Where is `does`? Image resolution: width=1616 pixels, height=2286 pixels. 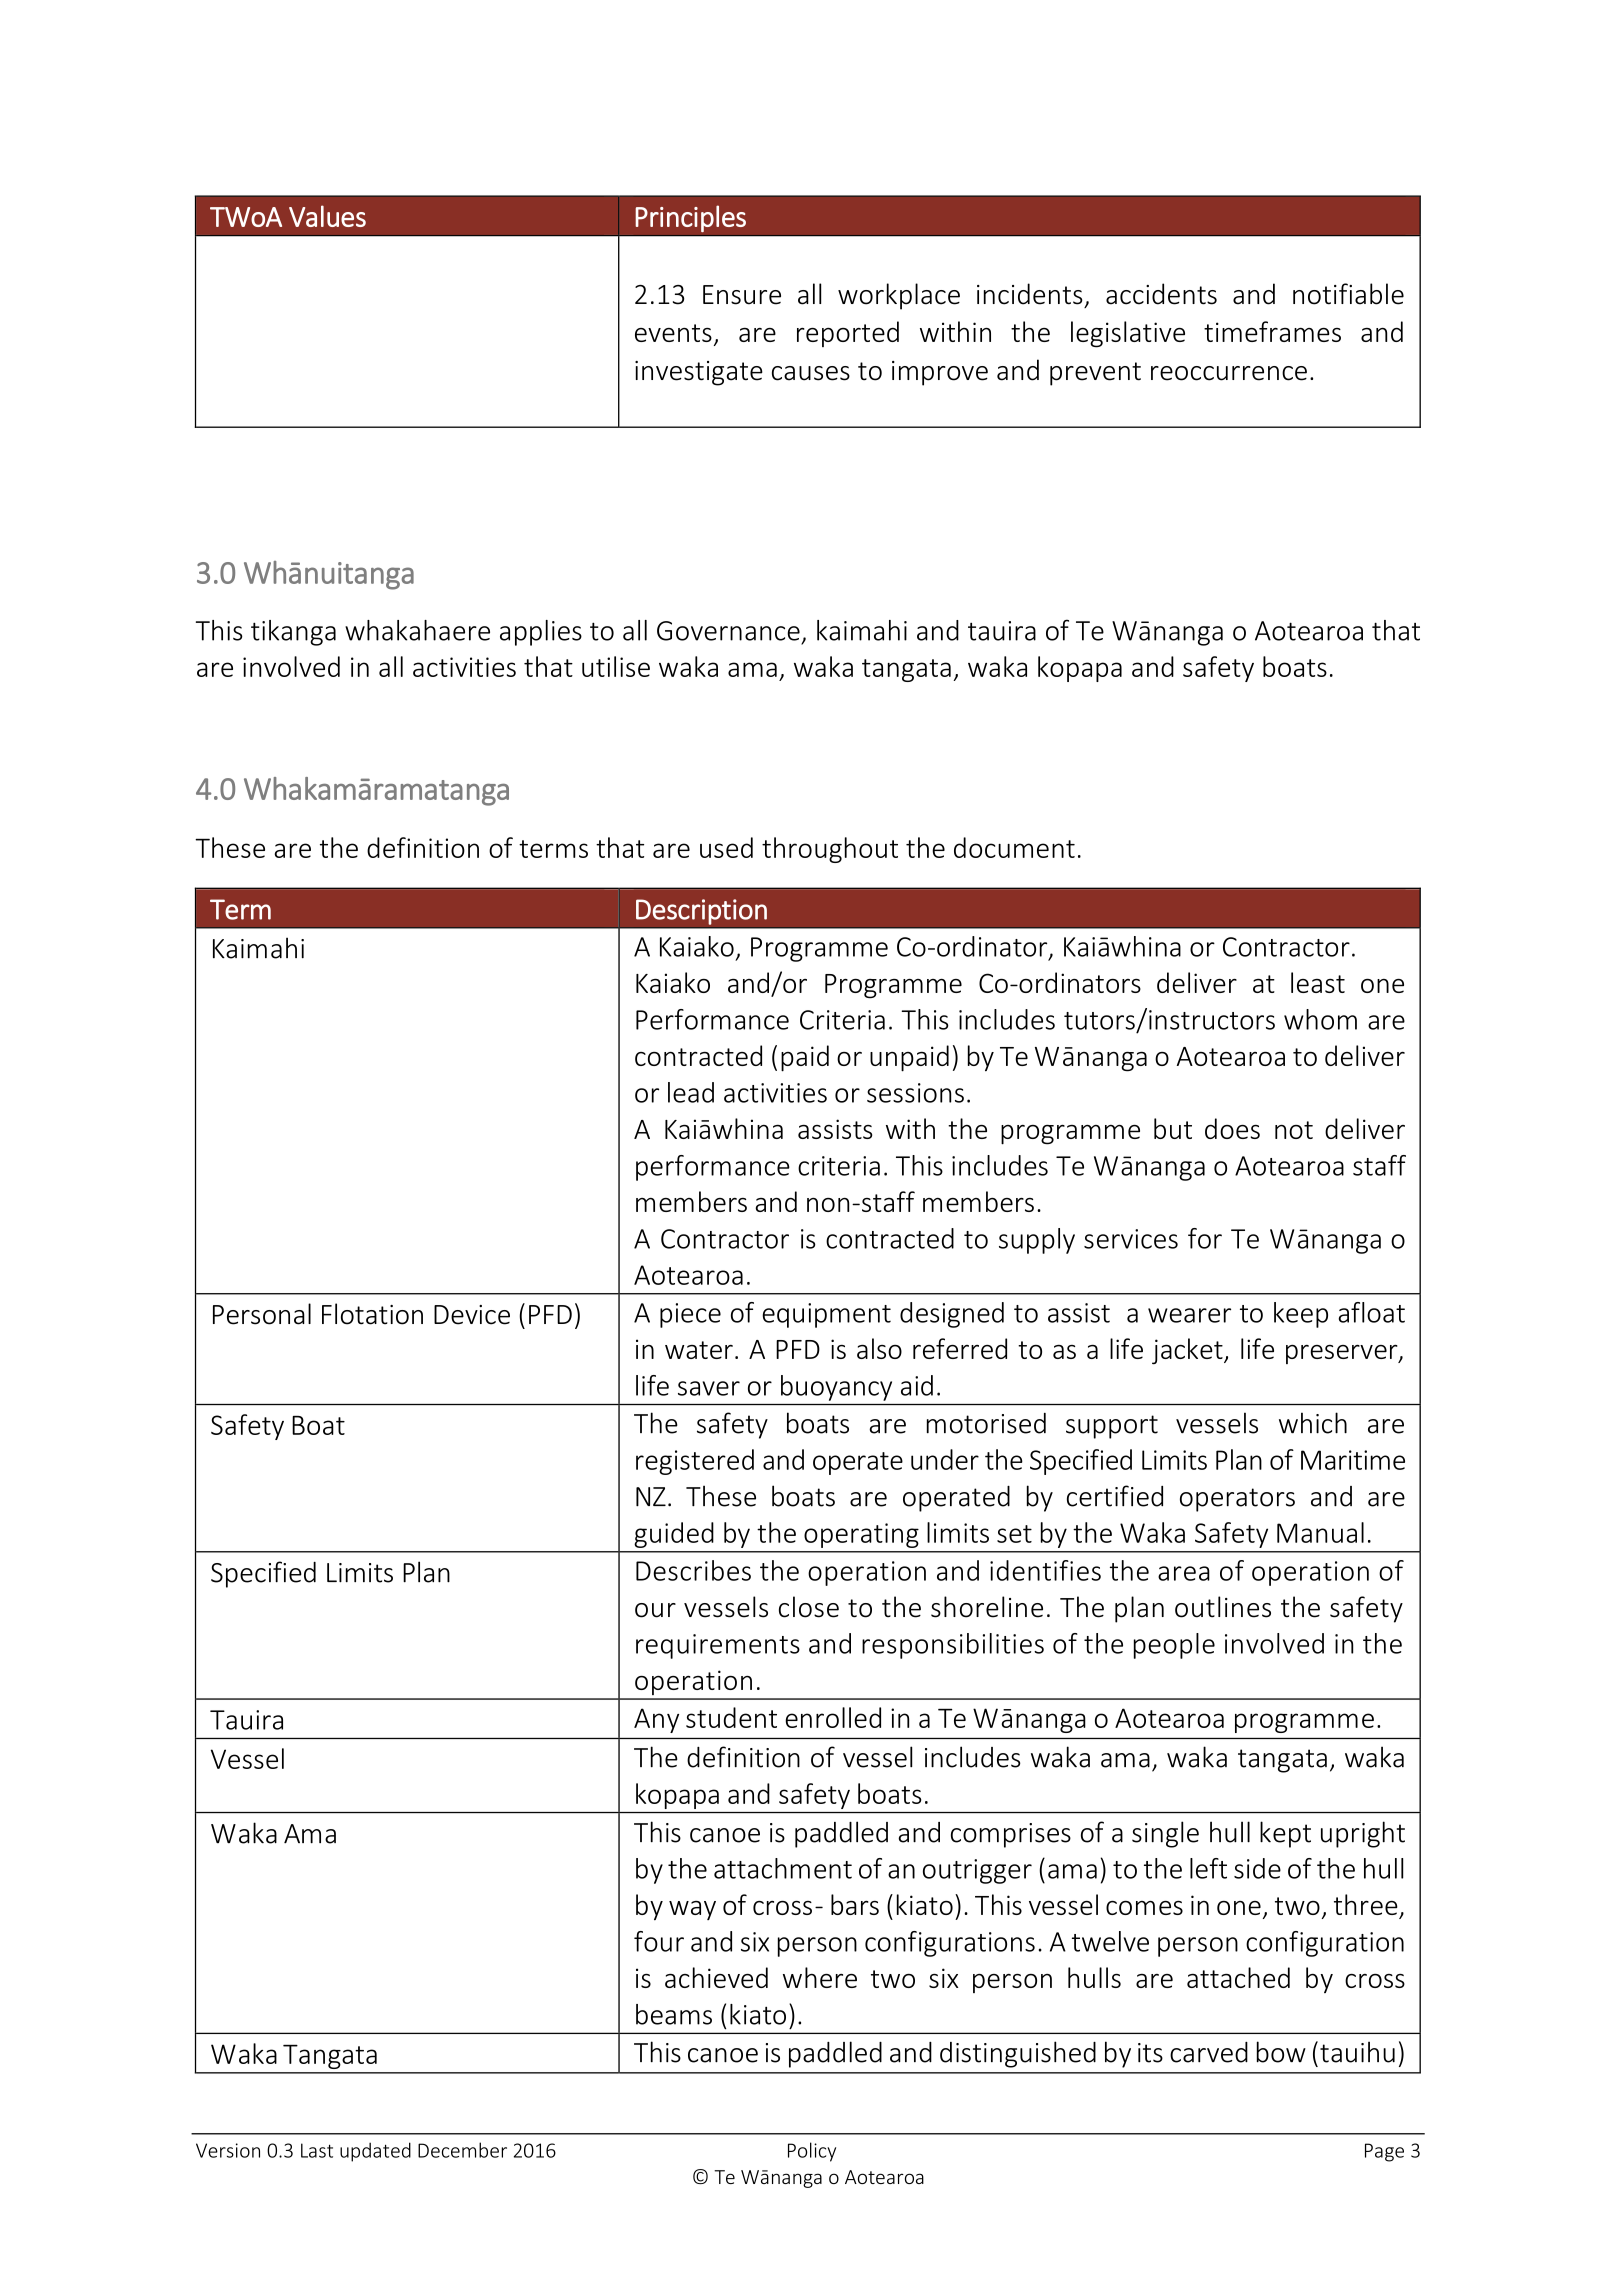
does is located at coordinates (1232, 1128).
